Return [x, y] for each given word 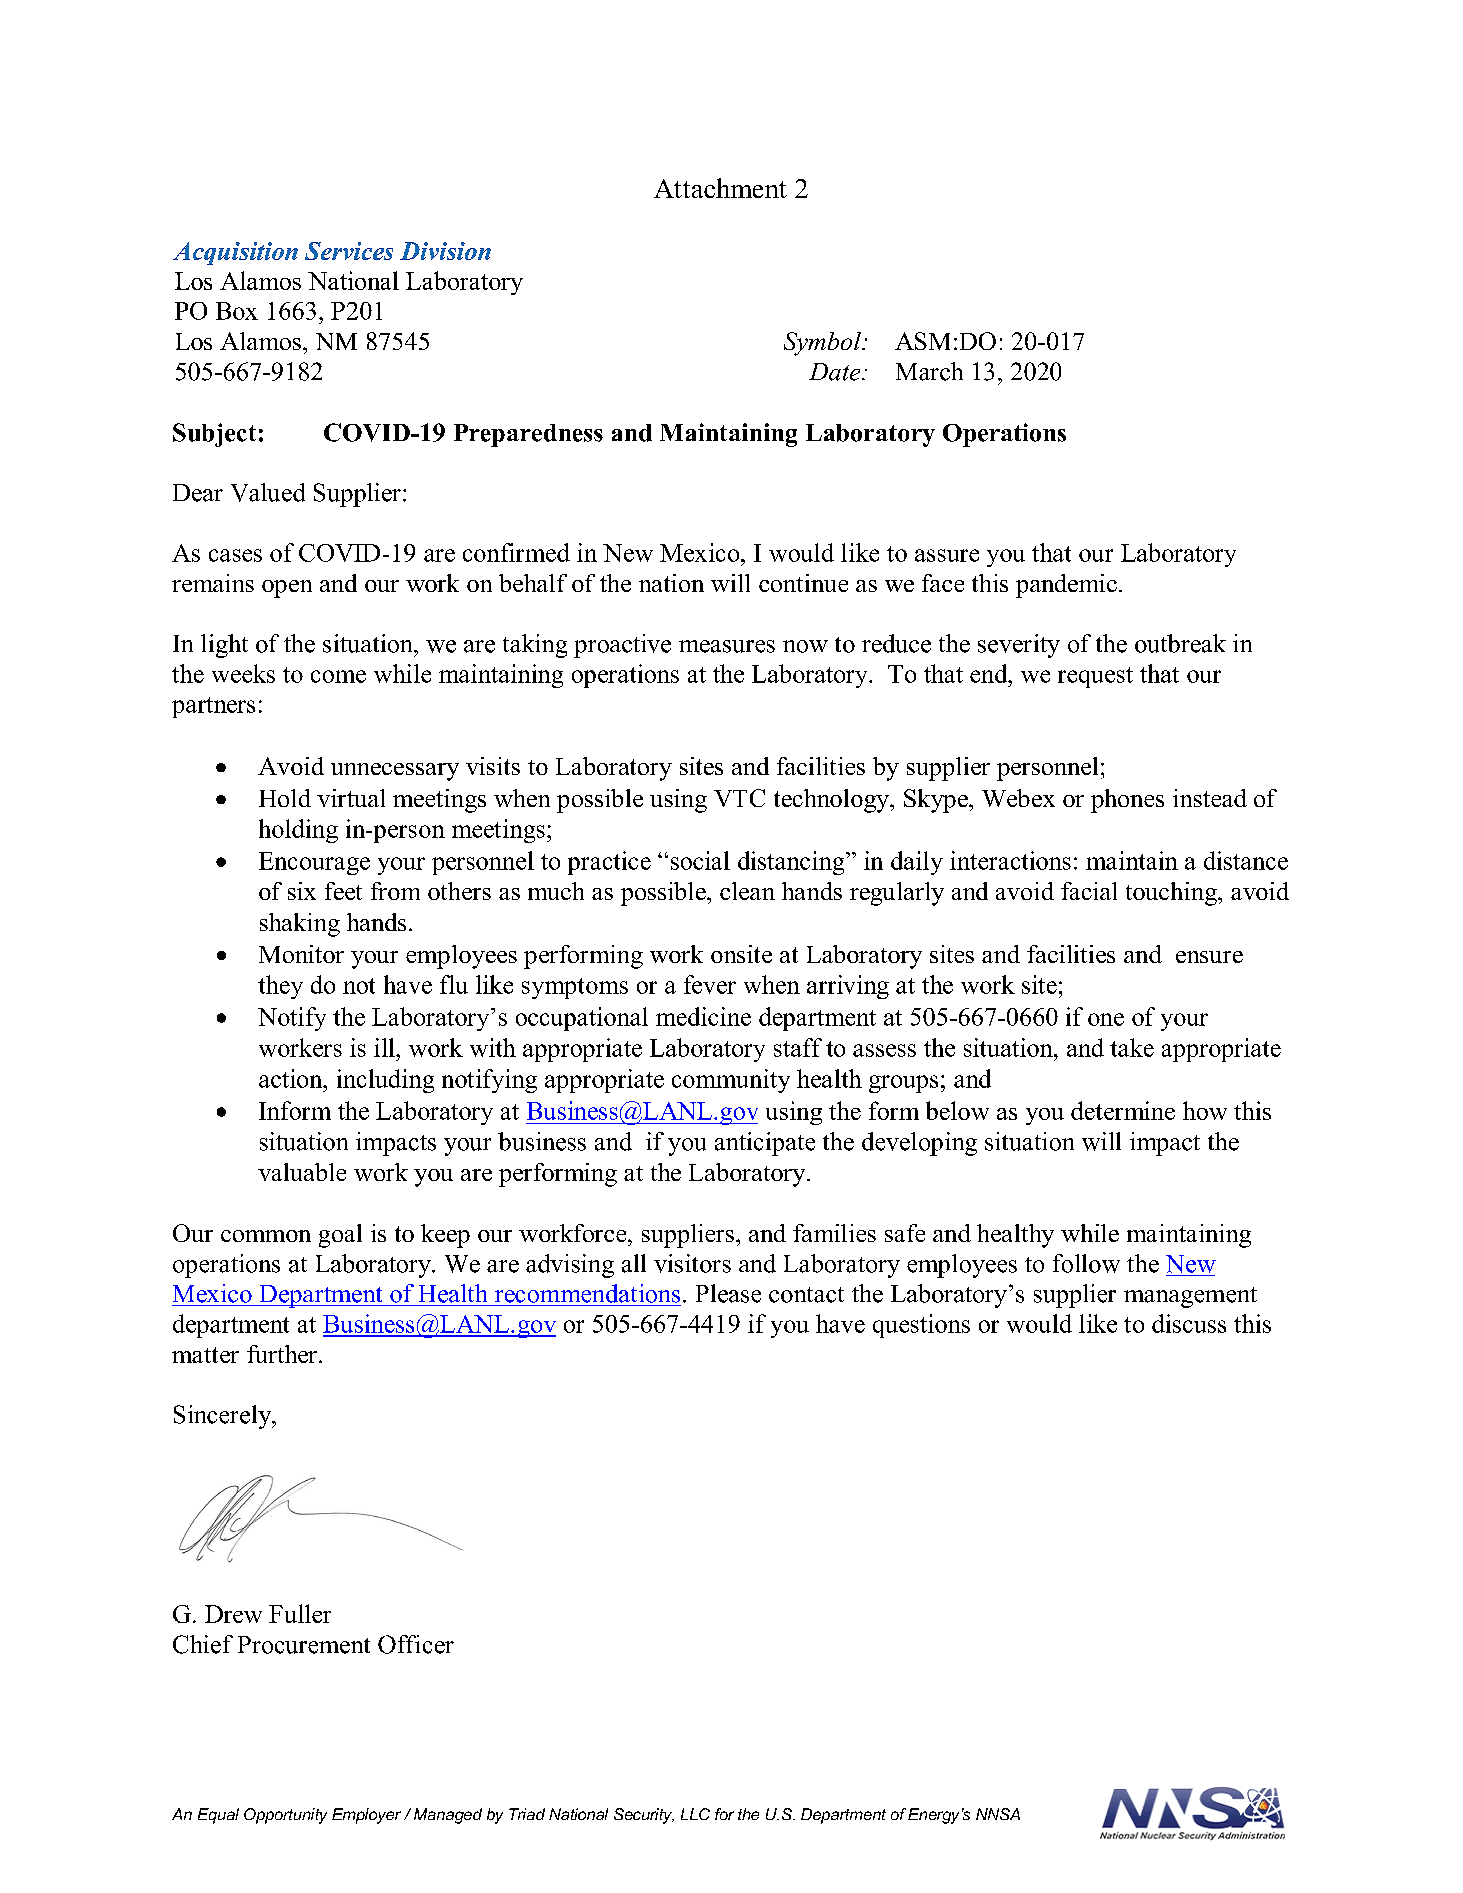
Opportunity [285, 1816]
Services [349, 251]
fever [710, 984]
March [929, 371]
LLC [695, 1814]
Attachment [720, 188]
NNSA [998, 1814]
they [280, 987]
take [1132, 1047]
